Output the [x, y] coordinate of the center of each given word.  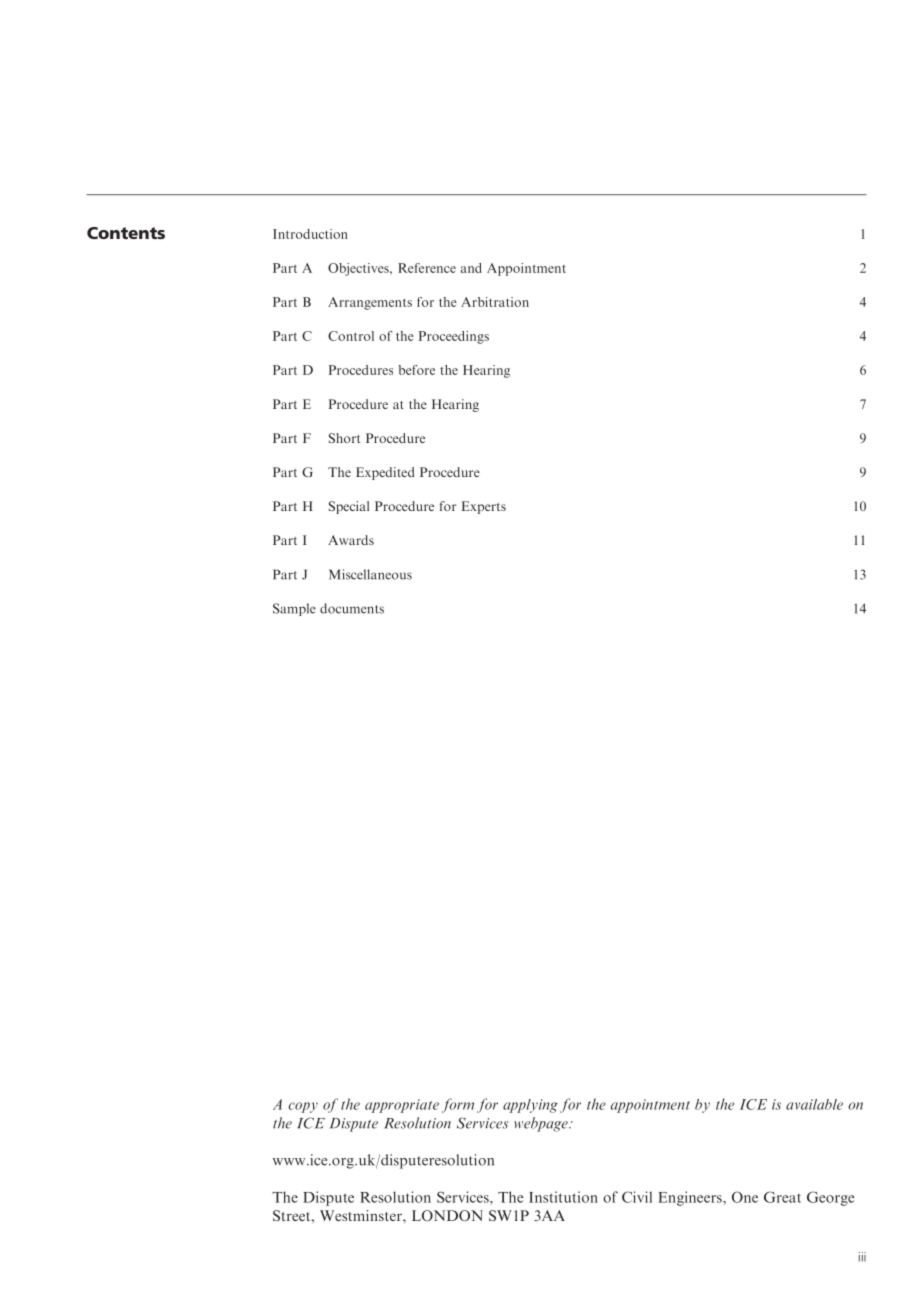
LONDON [447, 1215]
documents [352, 608]
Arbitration [495, 302]
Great [782, 1197]
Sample [294, 609]
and [471, 268]
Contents [126, 233]
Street [293, 1215]
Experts [484, 507]
